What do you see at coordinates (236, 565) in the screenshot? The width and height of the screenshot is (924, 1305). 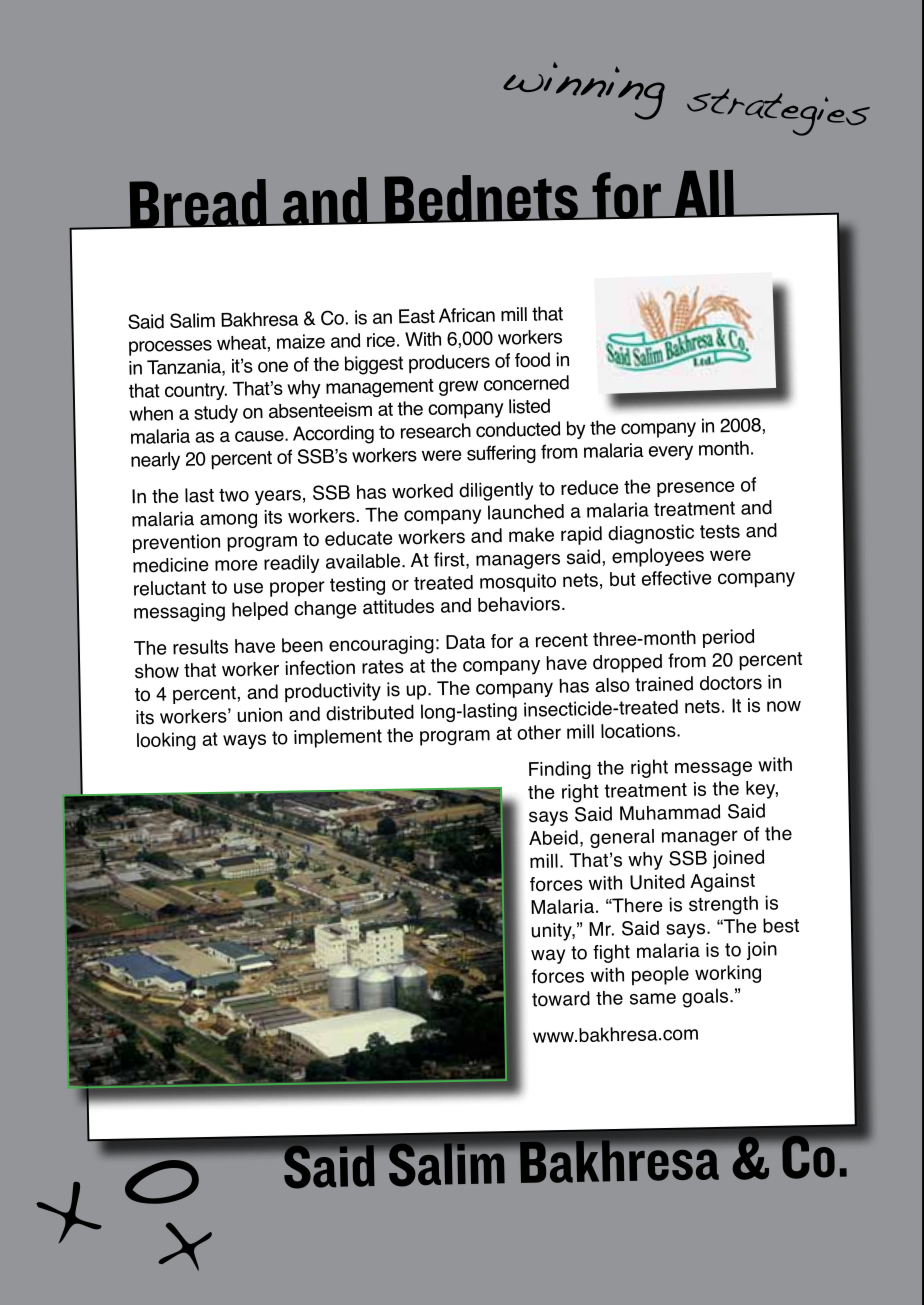 I see `more` at bounding box center [236, 565].
